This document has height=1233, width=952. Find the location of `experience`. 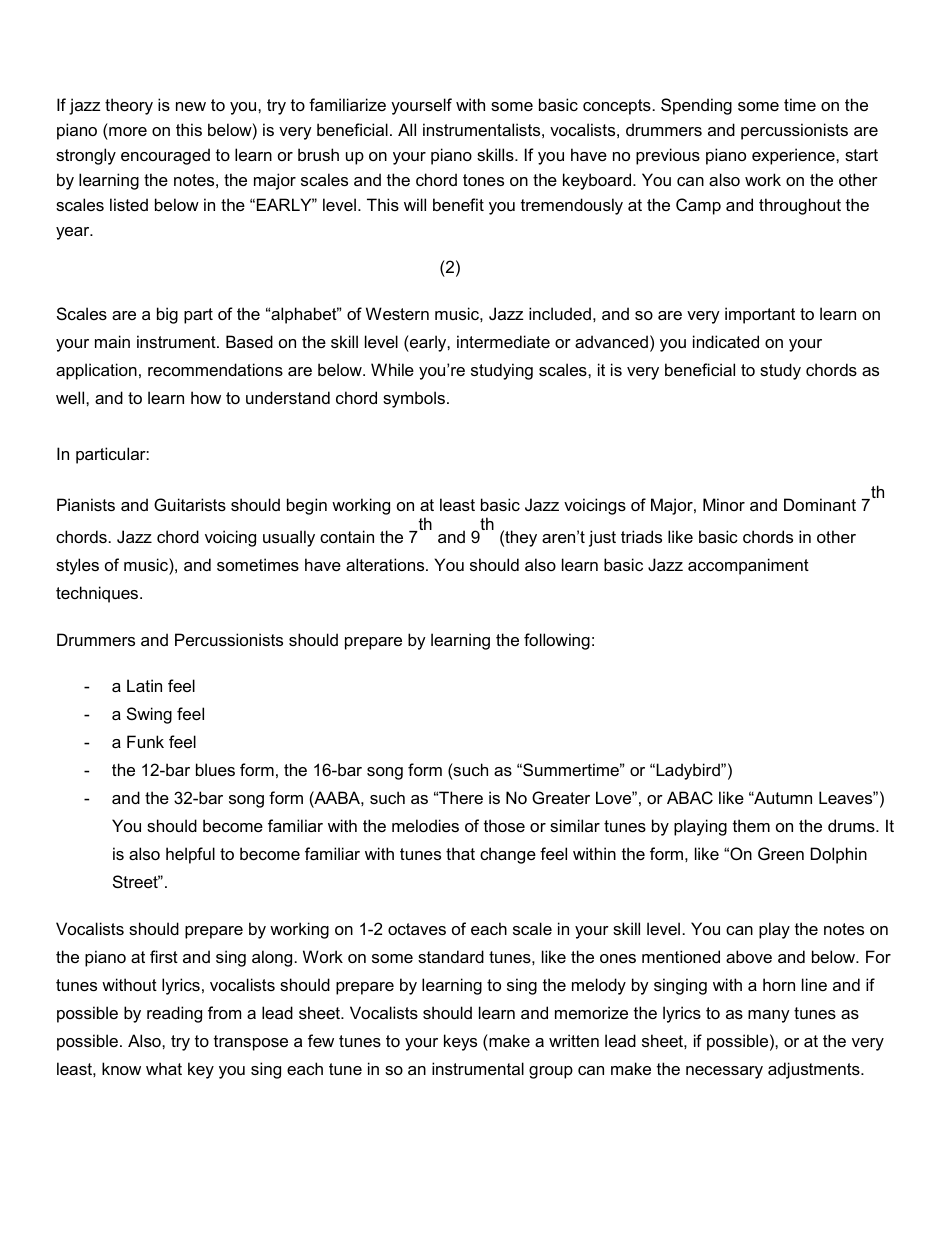

experience is located at coordinates (794, 156).
